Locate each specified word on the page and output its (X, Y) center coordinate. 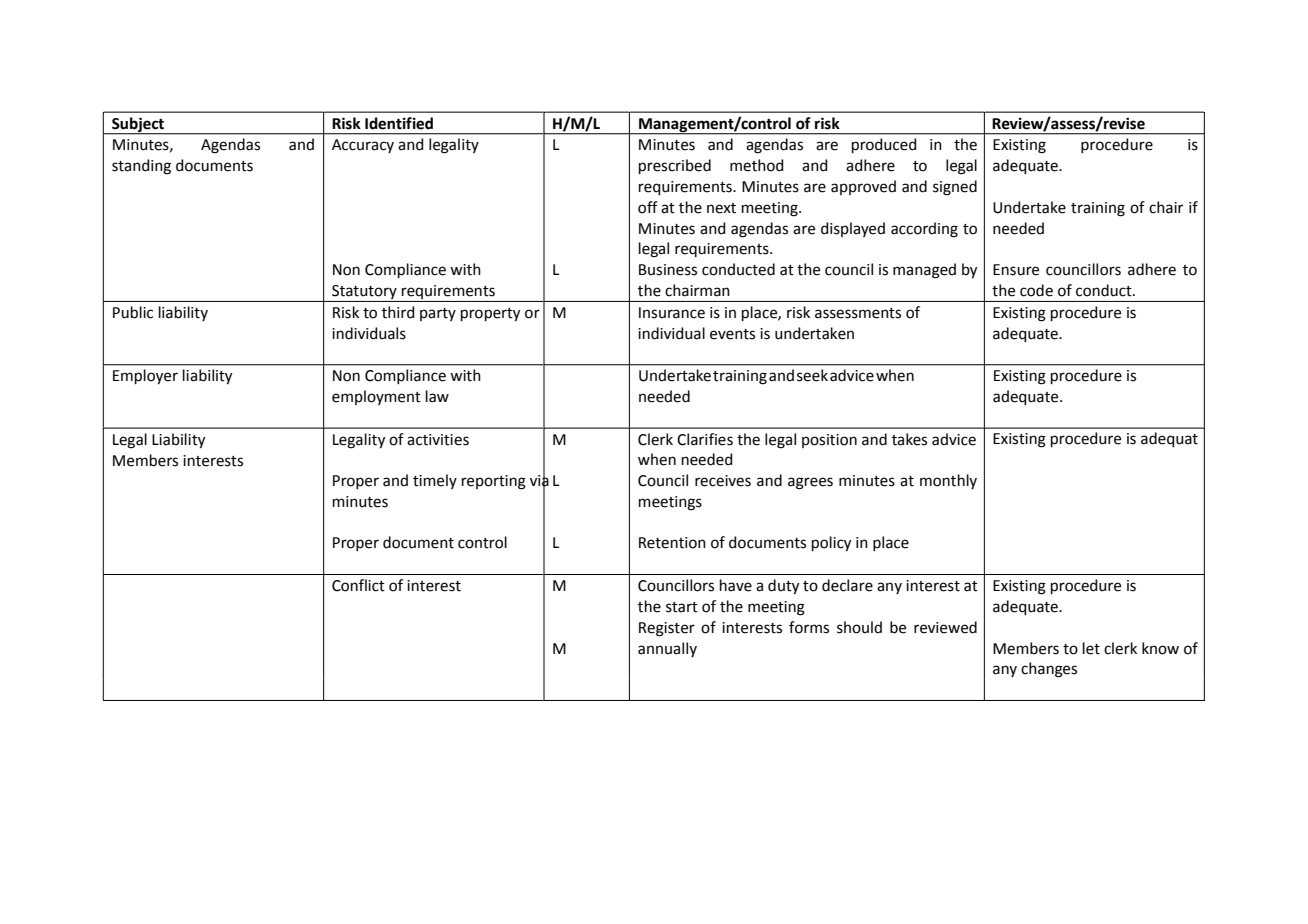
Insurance (672, 313)
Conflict (358, 585)
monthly (948, 481)
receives (723, 481)
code (1036, 290)
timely (435, 481)
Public (133, 312)
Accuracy (363, 146)
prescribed (675, 166)
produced (884, 145)
